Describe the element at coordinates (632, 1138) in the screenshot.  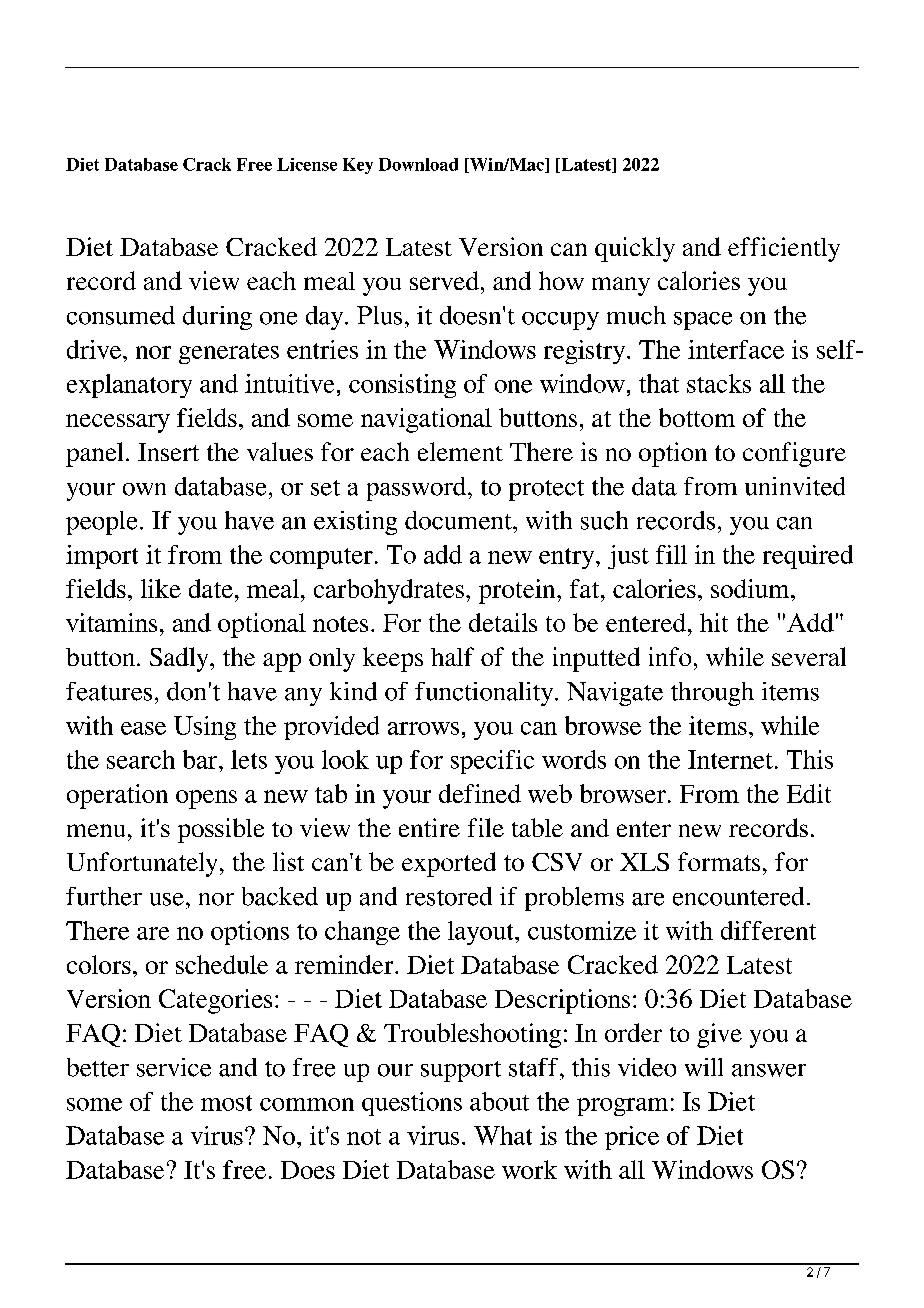
I see `price` at that location.
